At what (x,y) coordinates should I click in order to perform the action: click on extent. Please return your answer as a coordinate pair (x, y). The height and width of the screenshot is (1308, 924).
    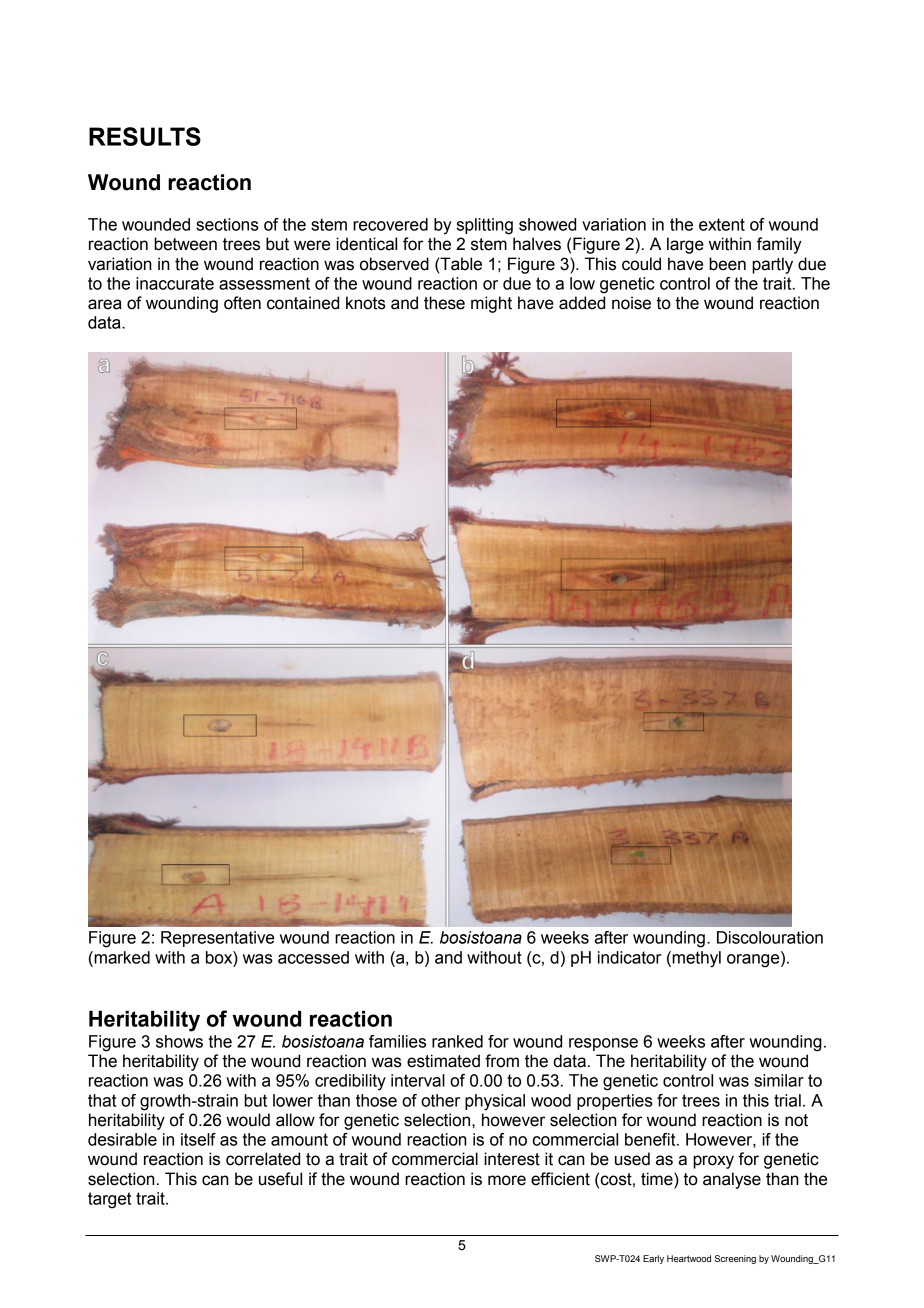
    Looking at the image, I should click on (722, 224).
